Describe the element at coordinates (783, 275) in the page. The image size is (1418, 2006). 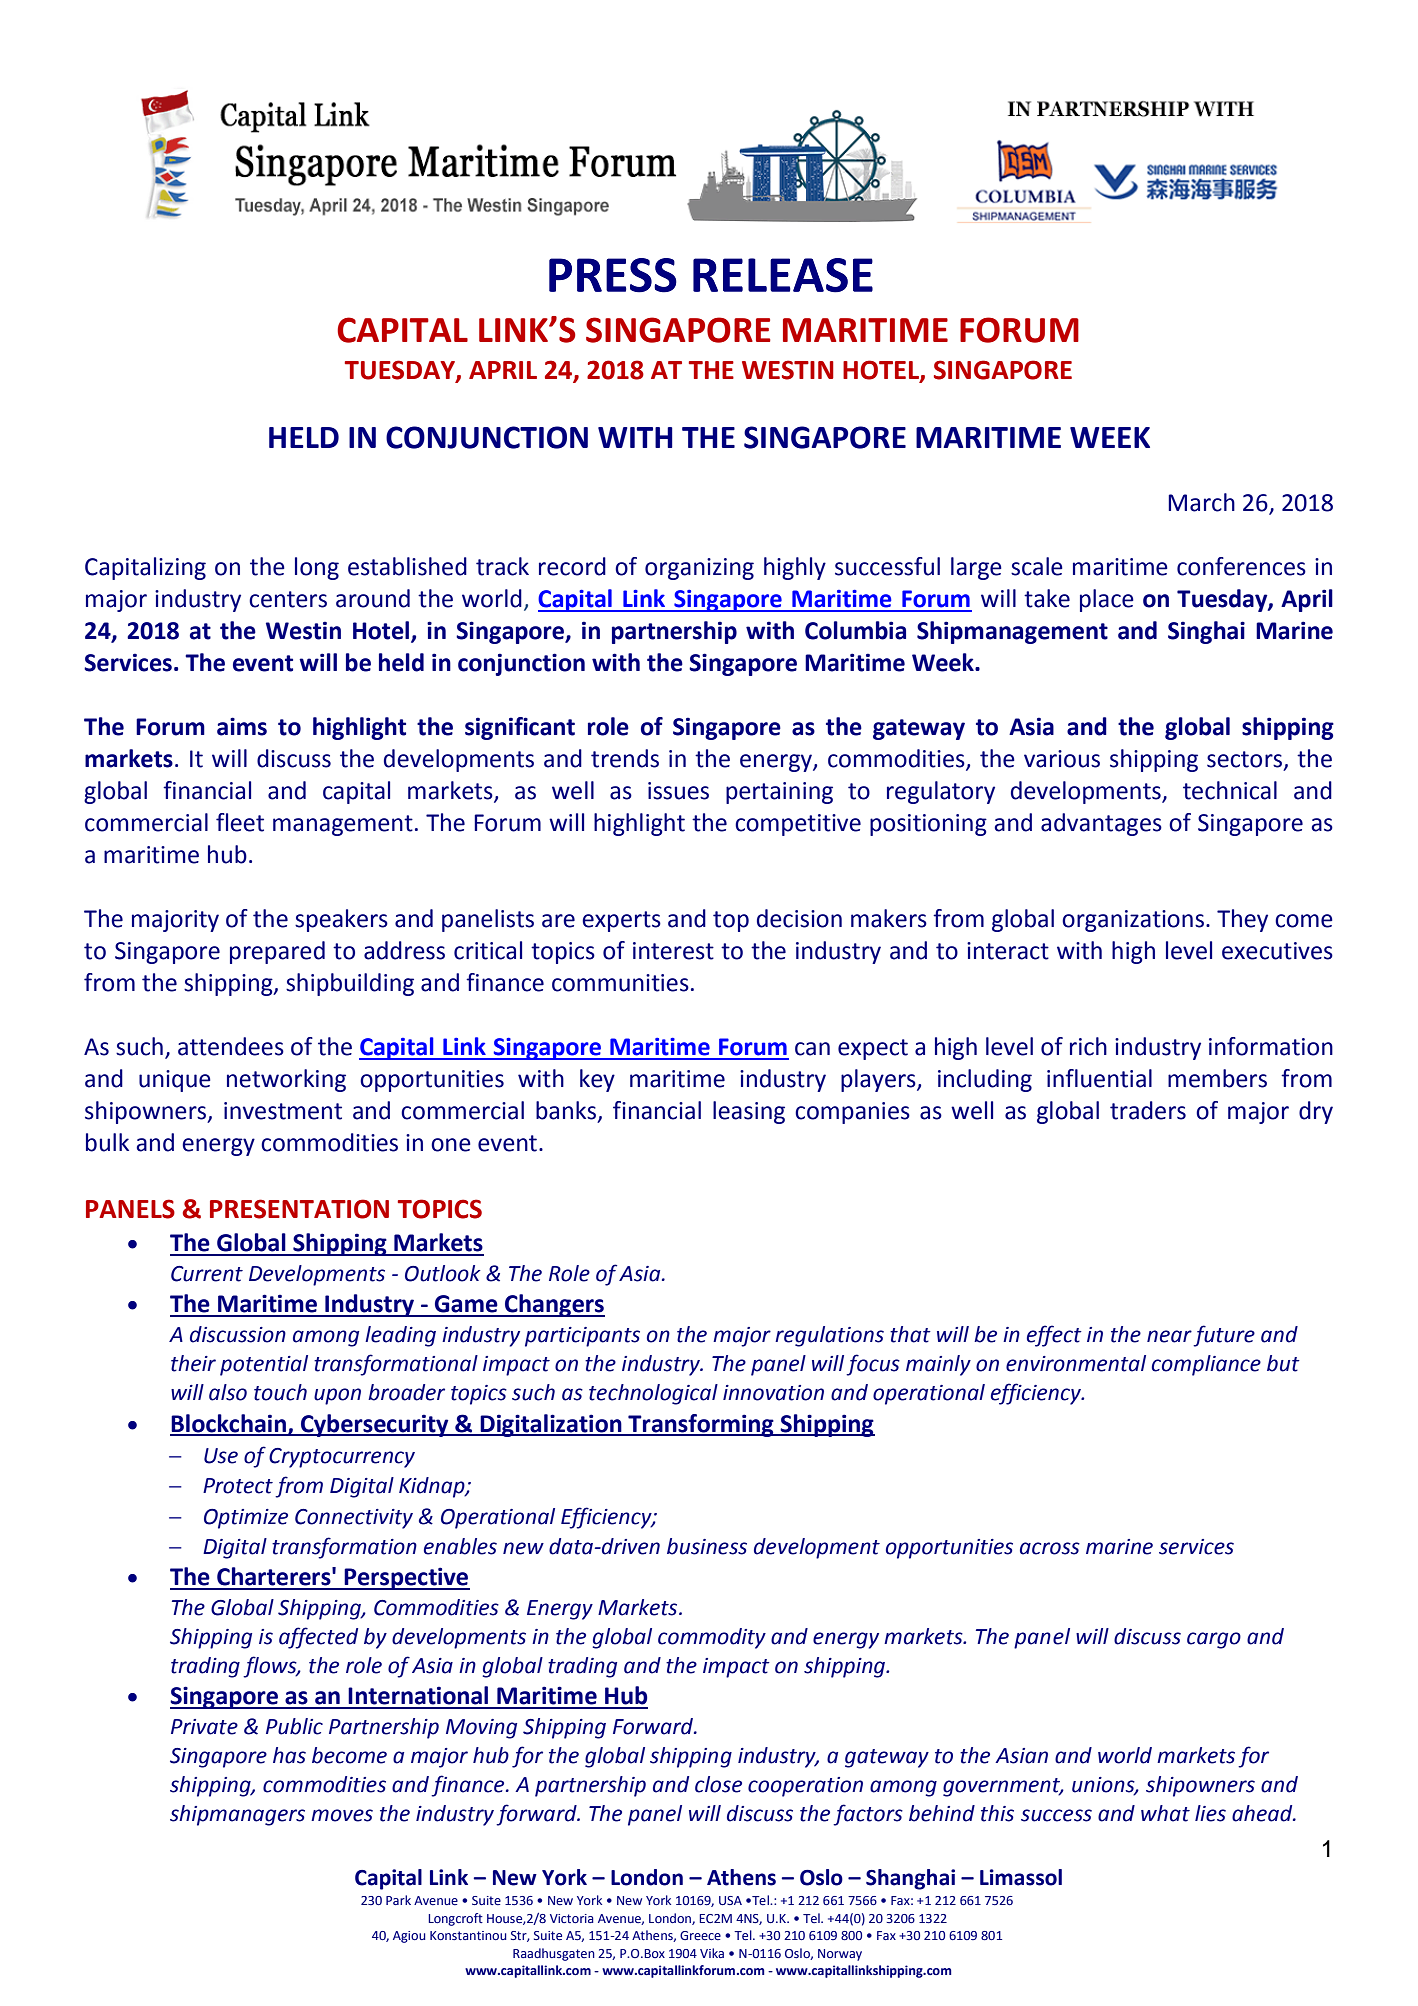
I see `RELEASE` at that location.
